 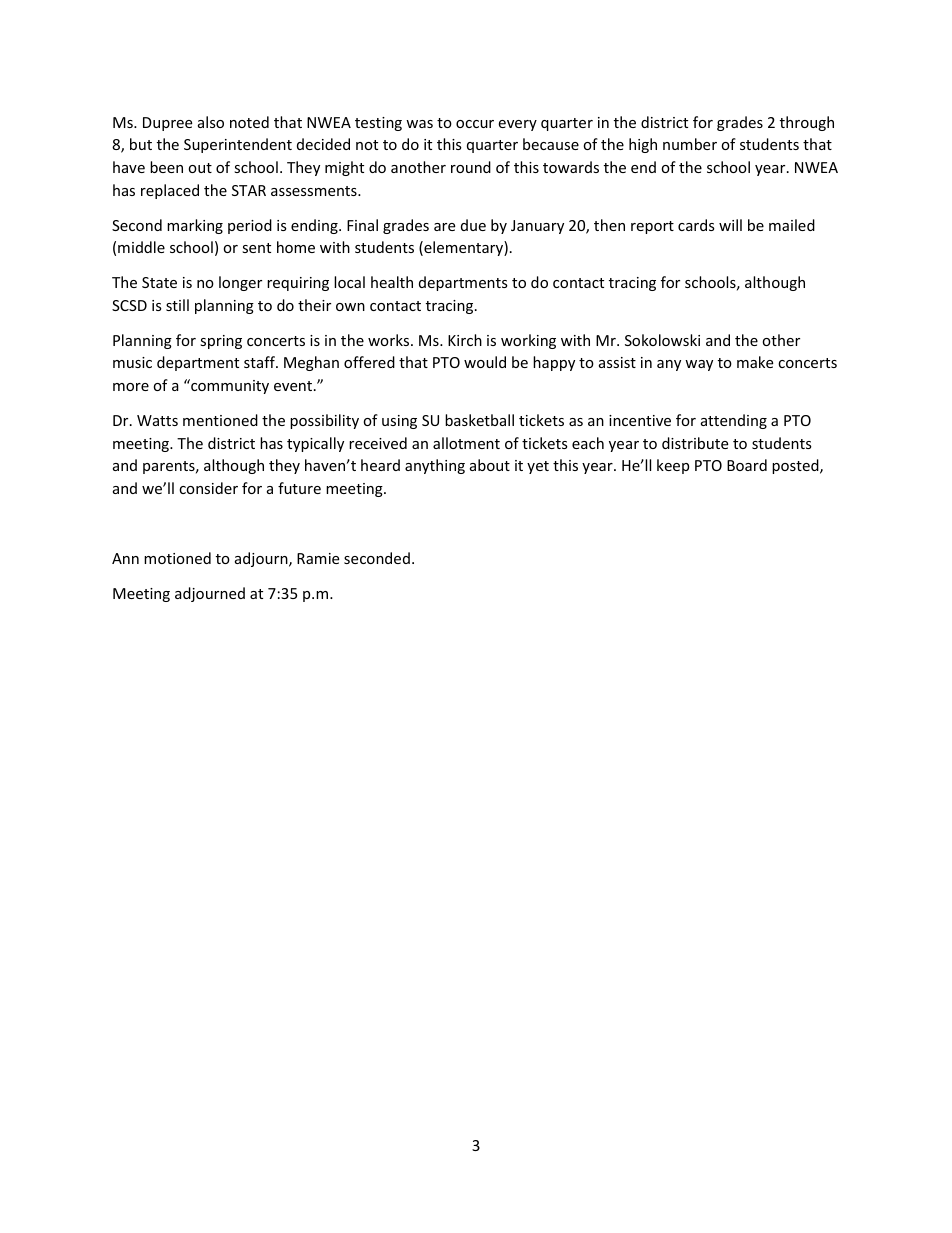 I want to click on longer, so click(x=240, y=283).
